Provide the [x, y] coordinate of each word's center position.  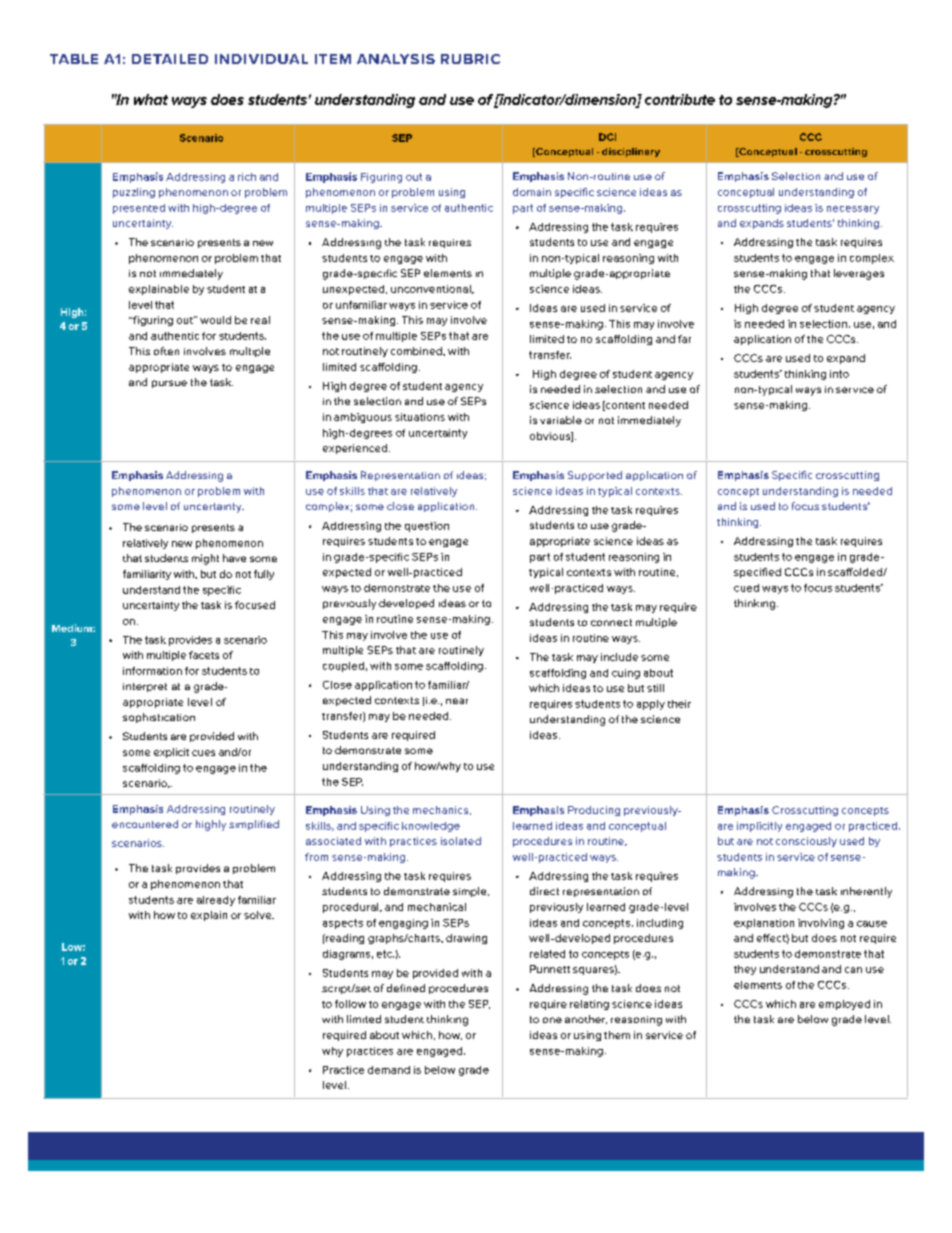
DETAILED [170, 59]
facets [204, 655]
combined [417, 351]
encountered [145, 824]
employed [844, 1005]
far [684, 339]
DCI [607, 137]
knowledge [431, 827]
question [427, 527]
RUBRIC [470, 59]
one [552, 1020]
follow [350, 1004]
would [215, 320]
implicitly [759, 827]
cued [746, 588]
